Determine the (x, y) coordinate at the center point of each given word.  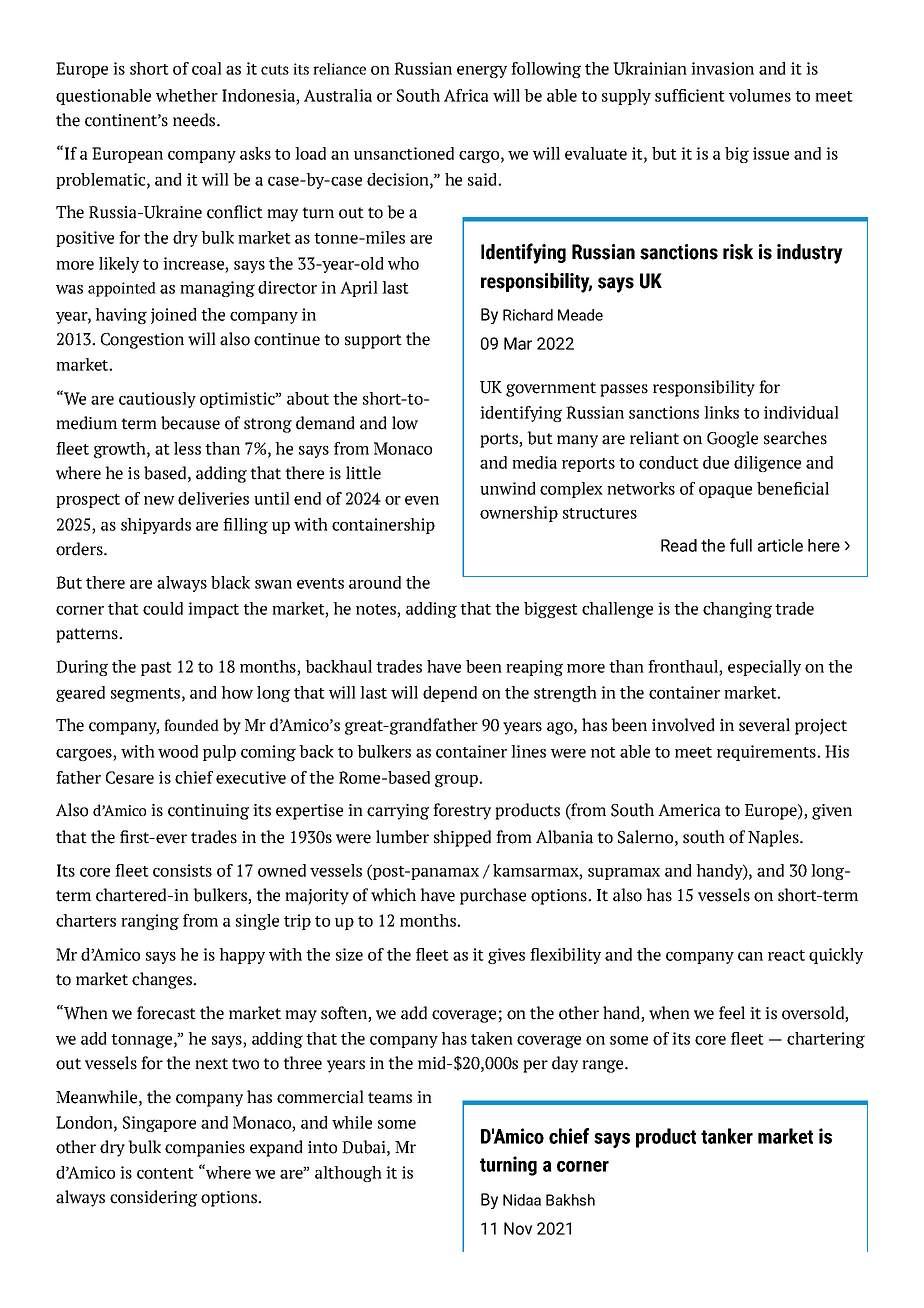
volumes (760, 95)
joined (174, 316)
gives (506, 956)
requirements (767, 753)
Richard (528, 315)
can (750, 956)
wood (178, 751)
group (457, 780)
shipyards (156, 526)
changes (163, 980)
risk (738, 252)
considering (153, 1198)
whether (187, 95)
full (741, 545)
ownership (519, 514)
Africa (466, 95)
